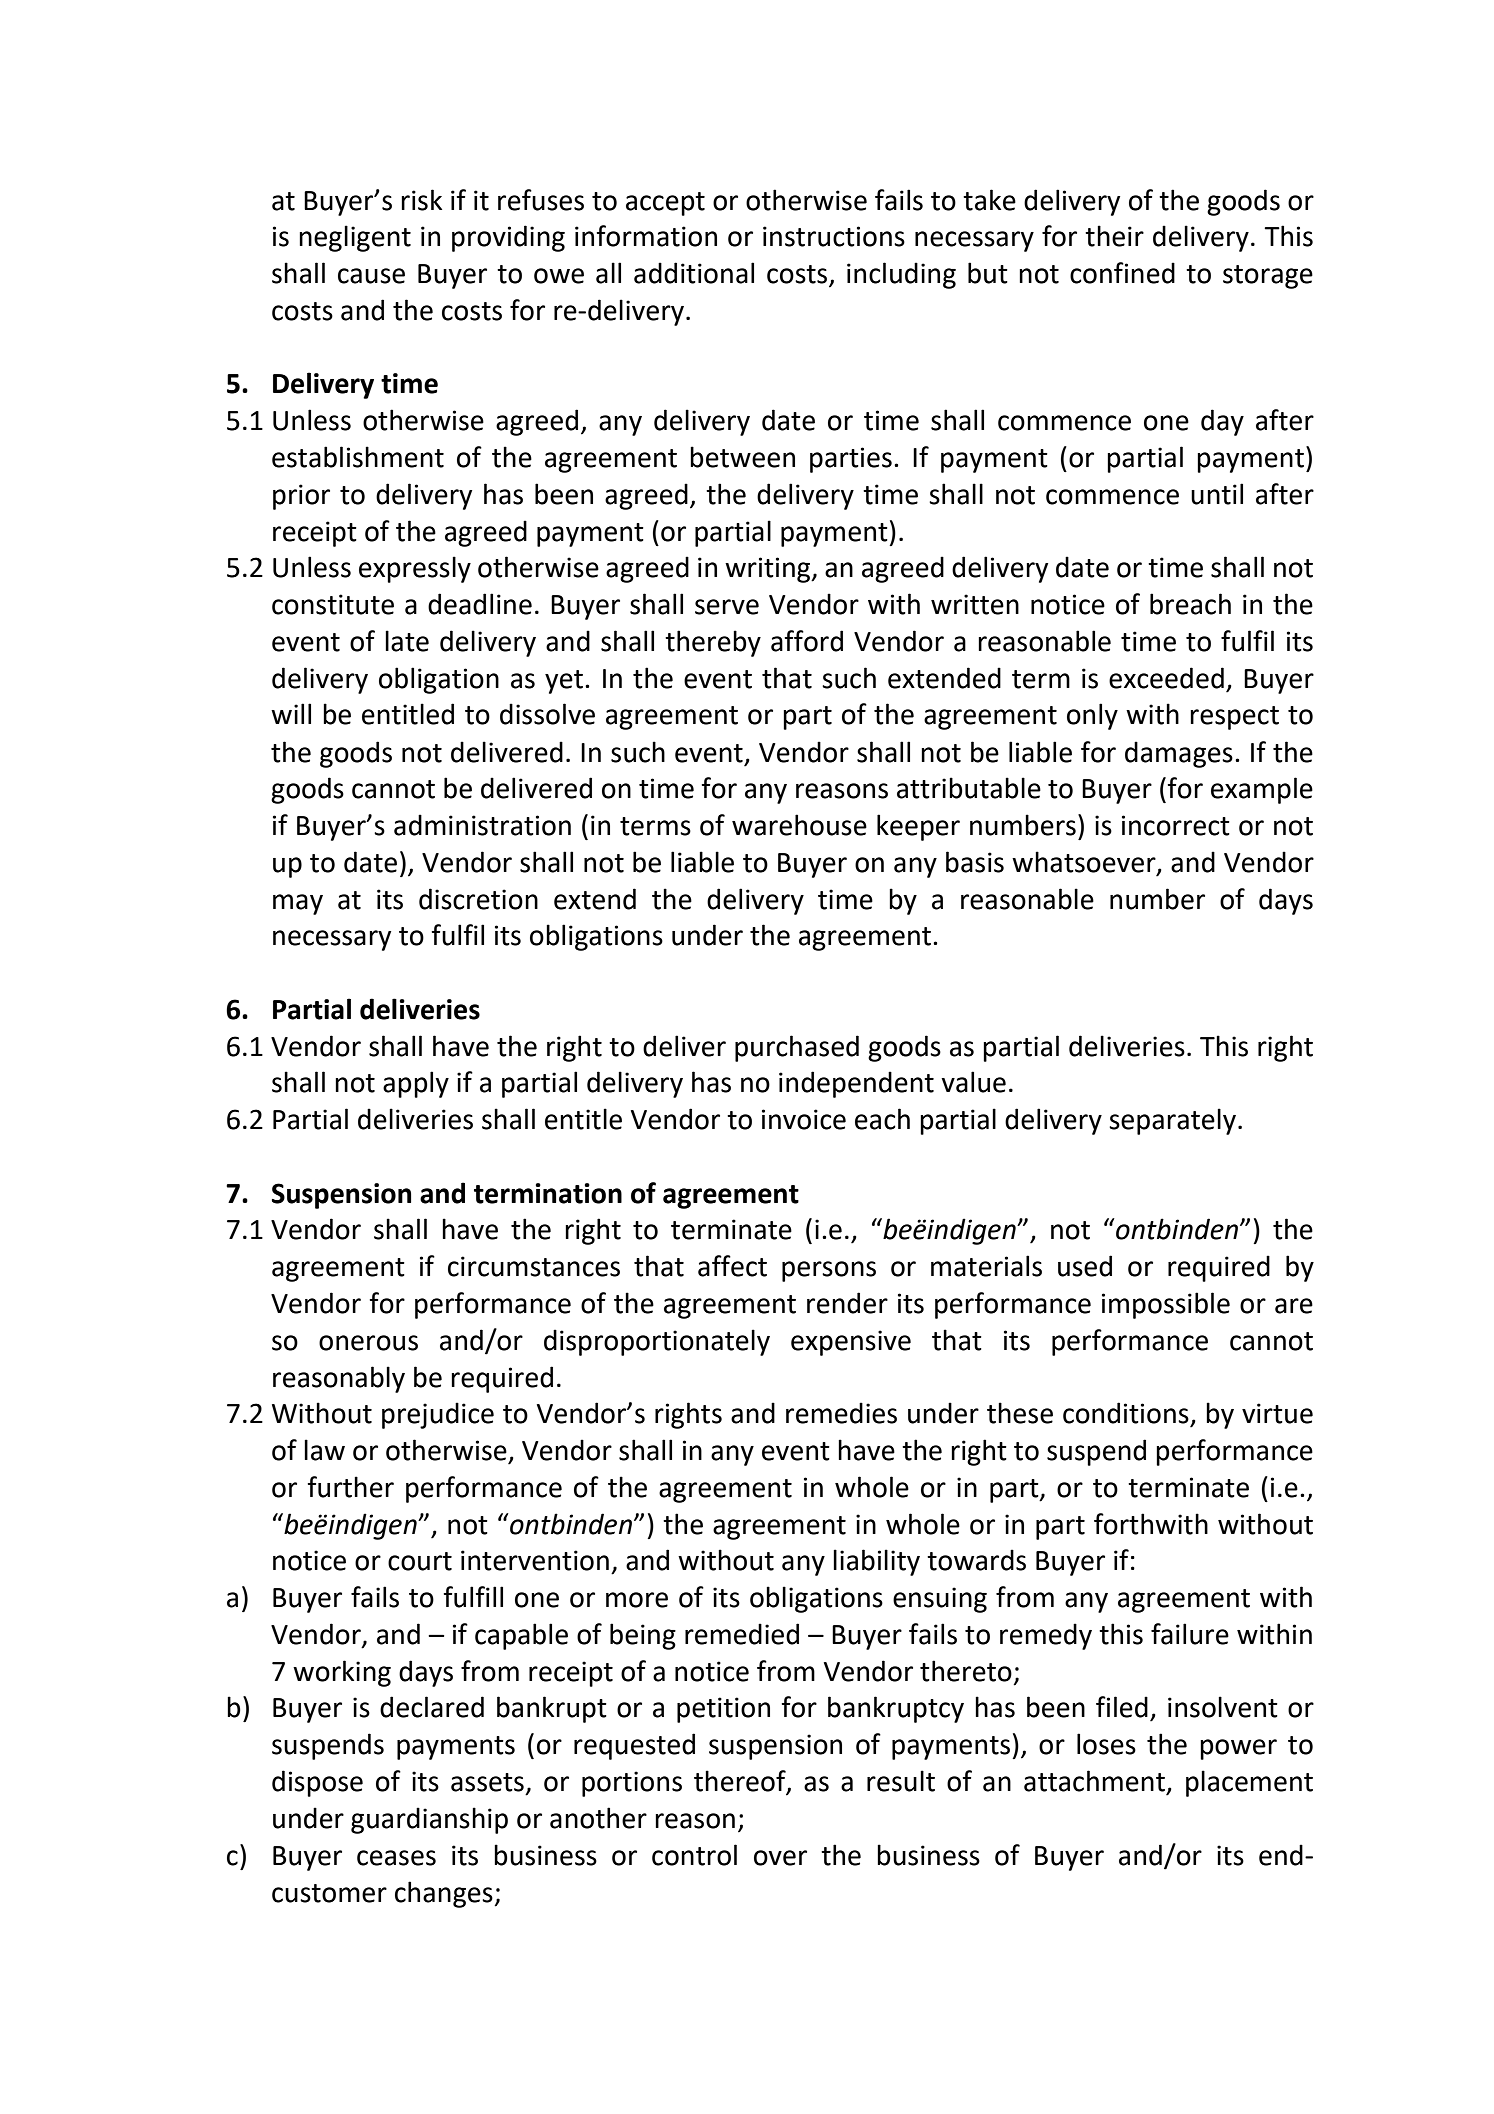 The width and height of the page is (1494, 2114). I want to click on cause, so click(371, 276).
